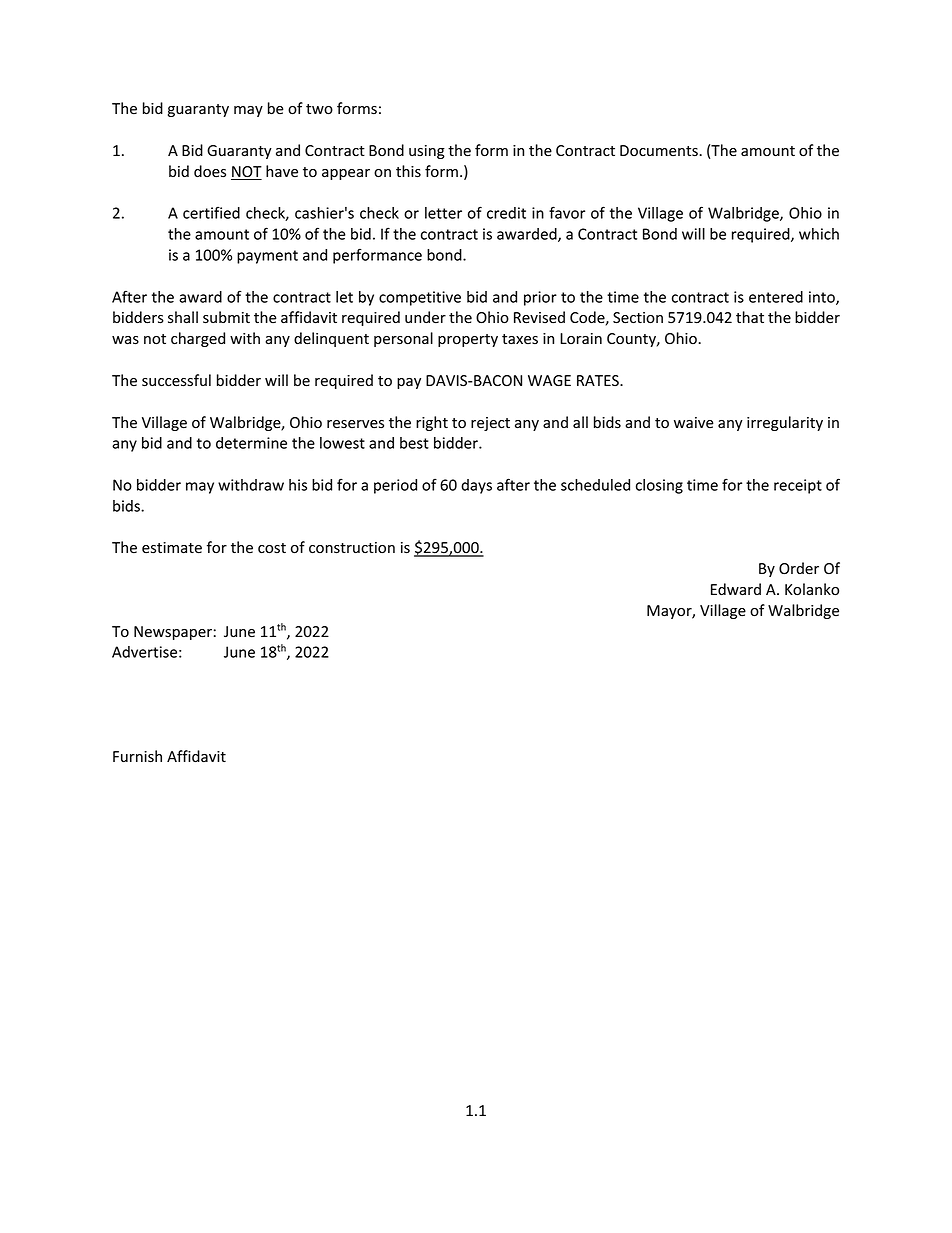  What do you see at coordinates (785, 423) in the screenshot?
I see `irregularity` at bounding box center [785, 423].
